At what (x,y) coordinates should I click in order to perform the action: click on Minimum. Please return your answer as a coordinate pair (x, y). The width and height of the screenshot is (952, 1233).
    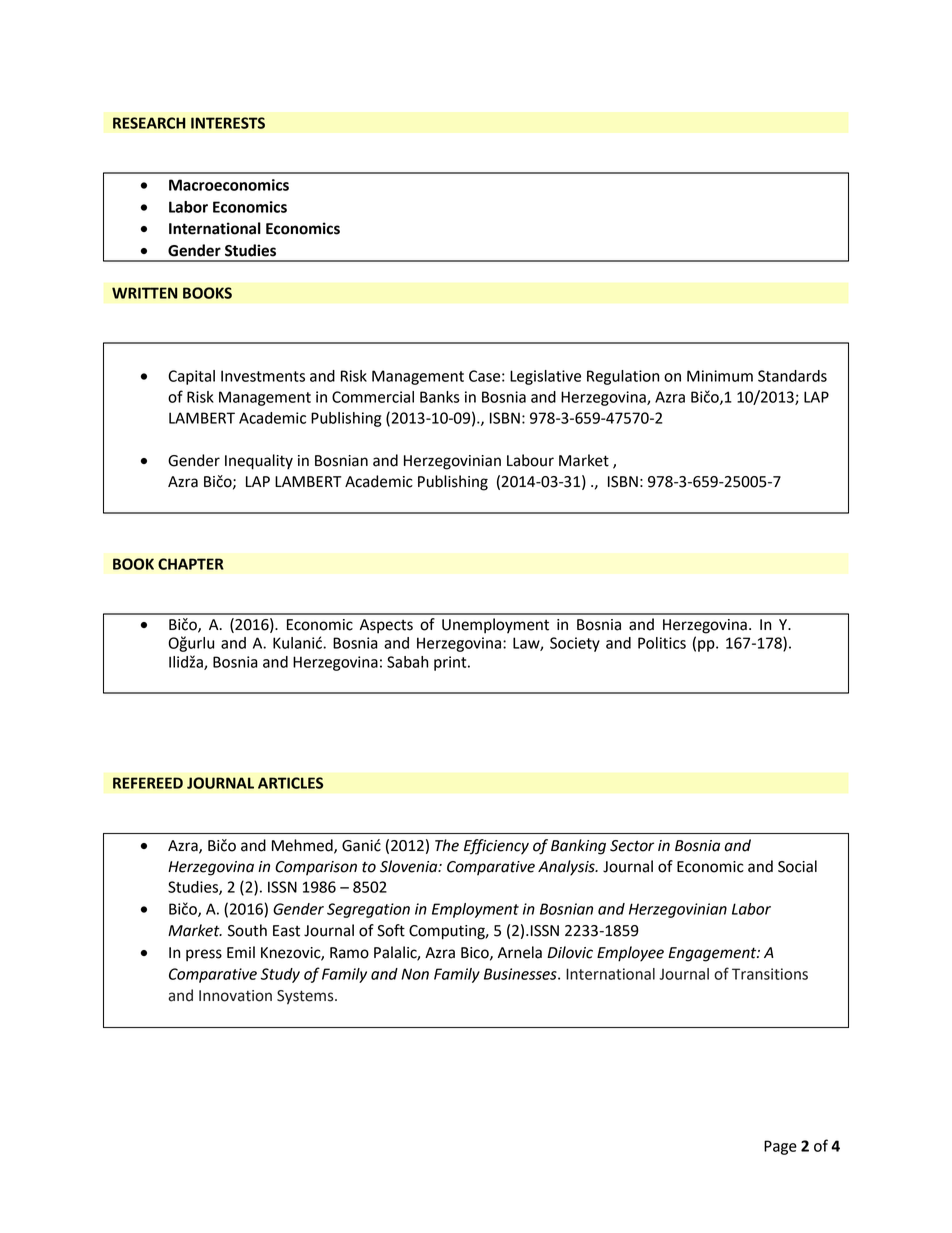
    Looking at the image, I should click on (720, 376).
